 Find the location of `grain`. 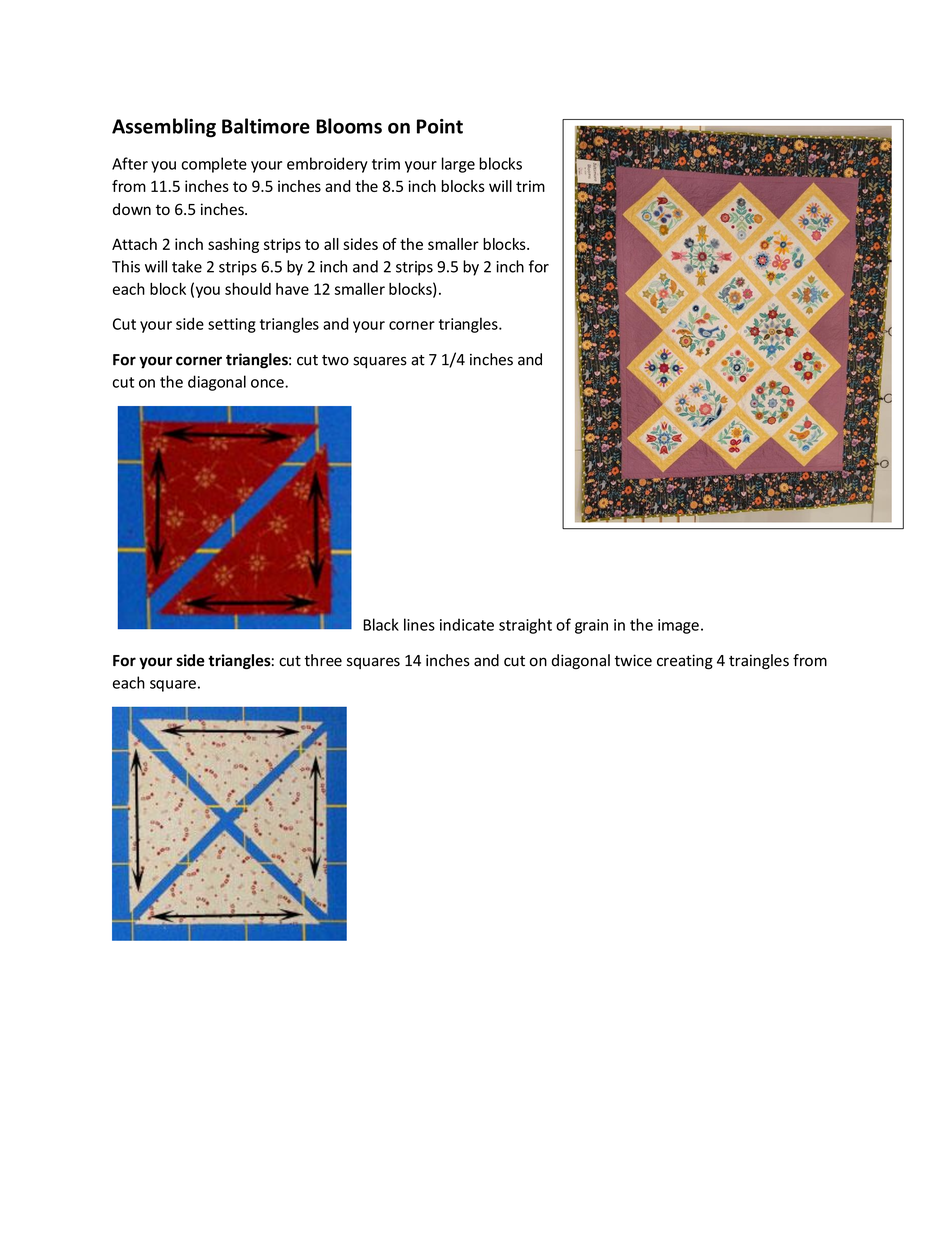

grain is located at coordinates (591, 626).
